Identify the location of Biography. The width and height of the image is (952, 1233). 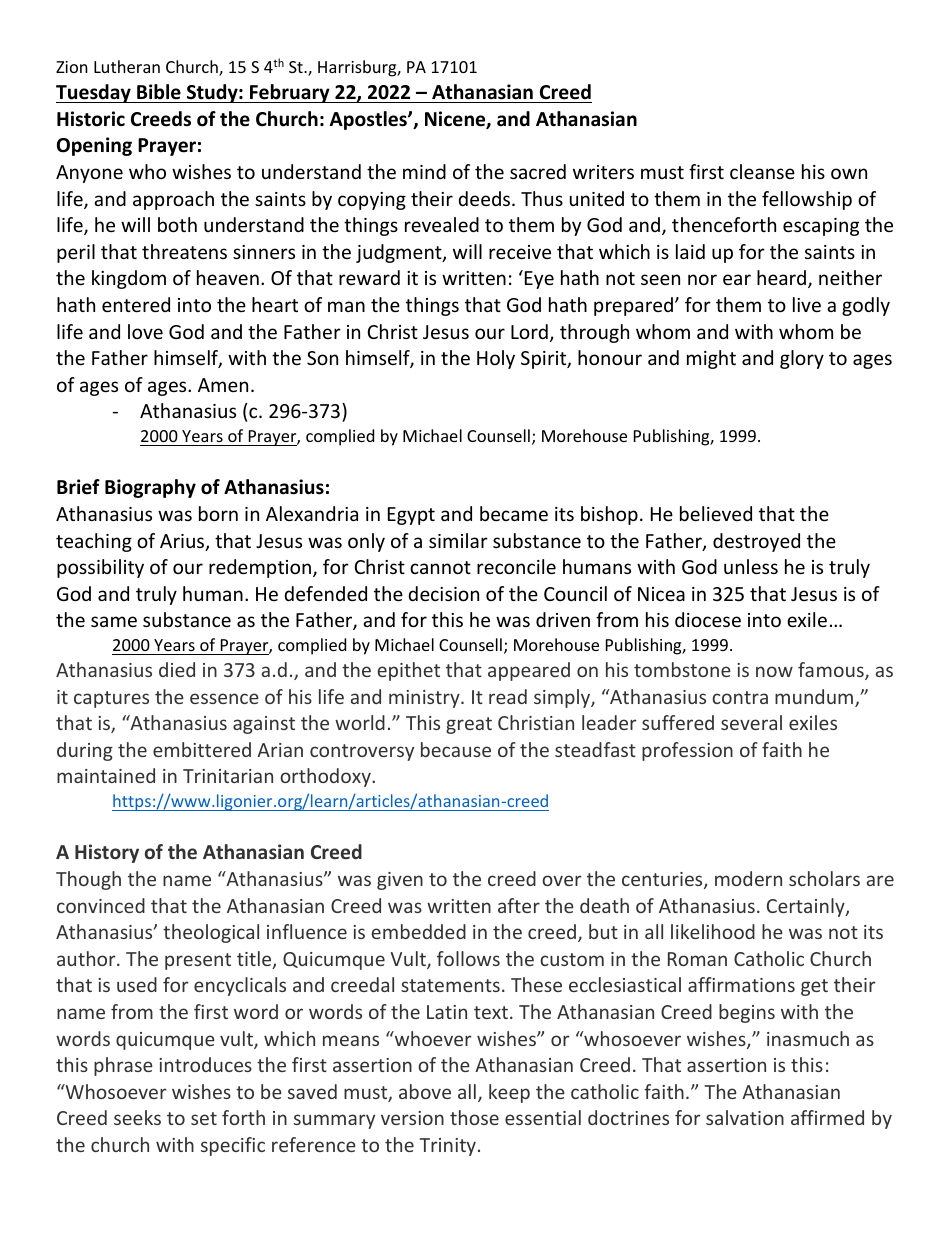
(150, 488).
